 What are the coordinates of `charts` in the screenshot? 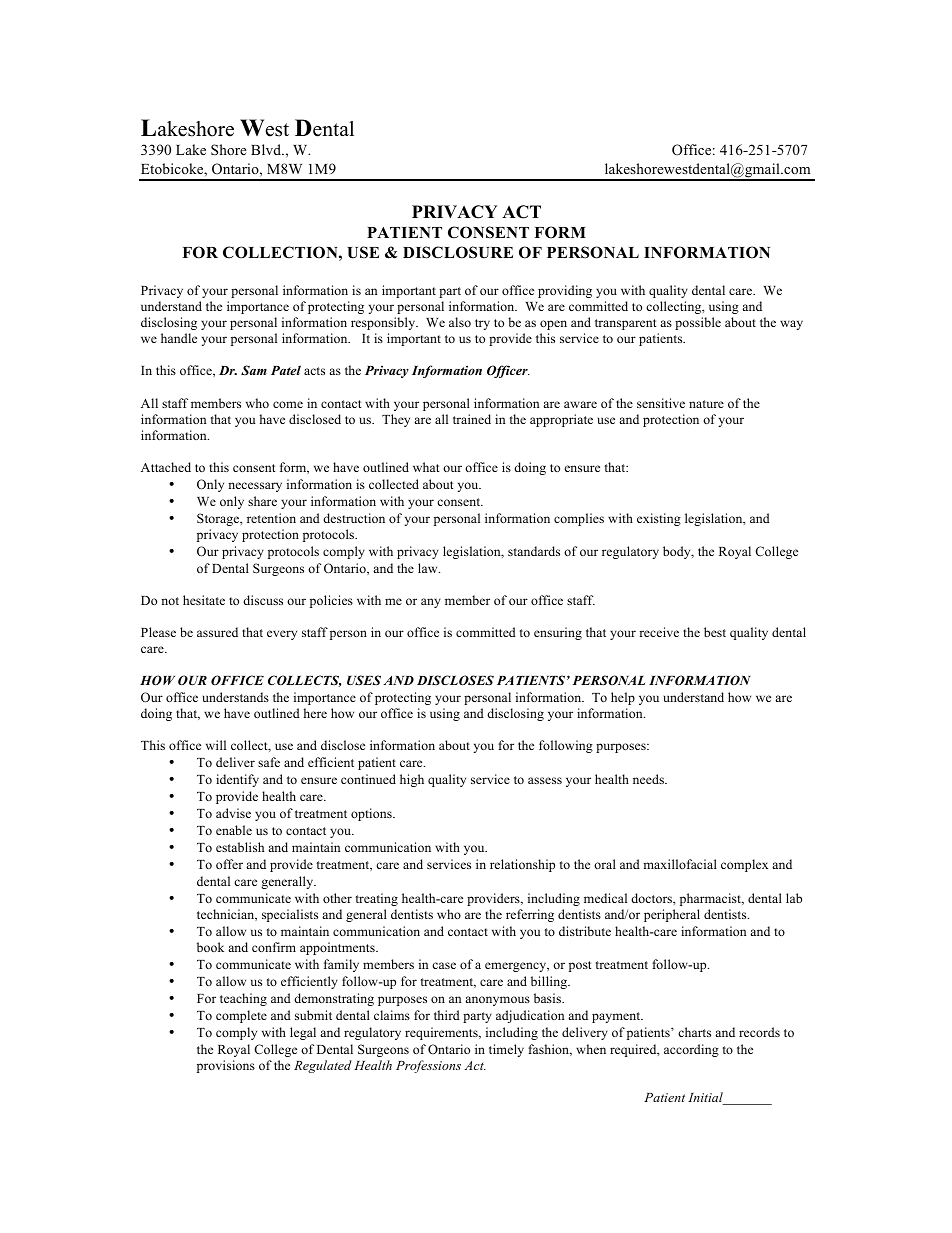 It's located at (694, 1032).
